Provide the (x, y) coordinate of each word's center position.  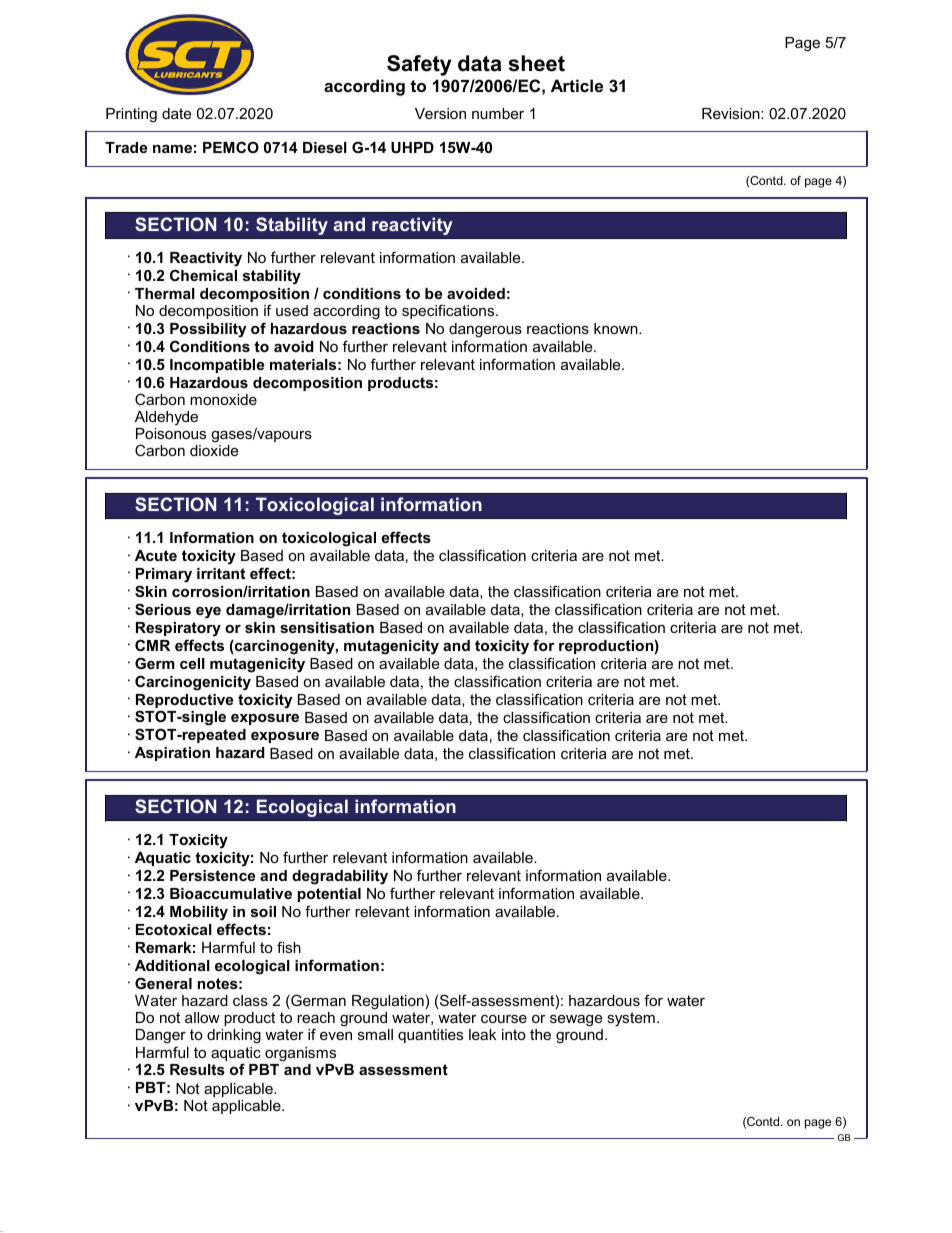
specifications (449, 311)
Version (440, 113)
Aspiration (172, 754)
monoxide (223, 399)
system (631, 1019)
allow (202, 1017)
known (617, 328)
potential (329, 895)
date (176, 113)
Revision (732, 113)
